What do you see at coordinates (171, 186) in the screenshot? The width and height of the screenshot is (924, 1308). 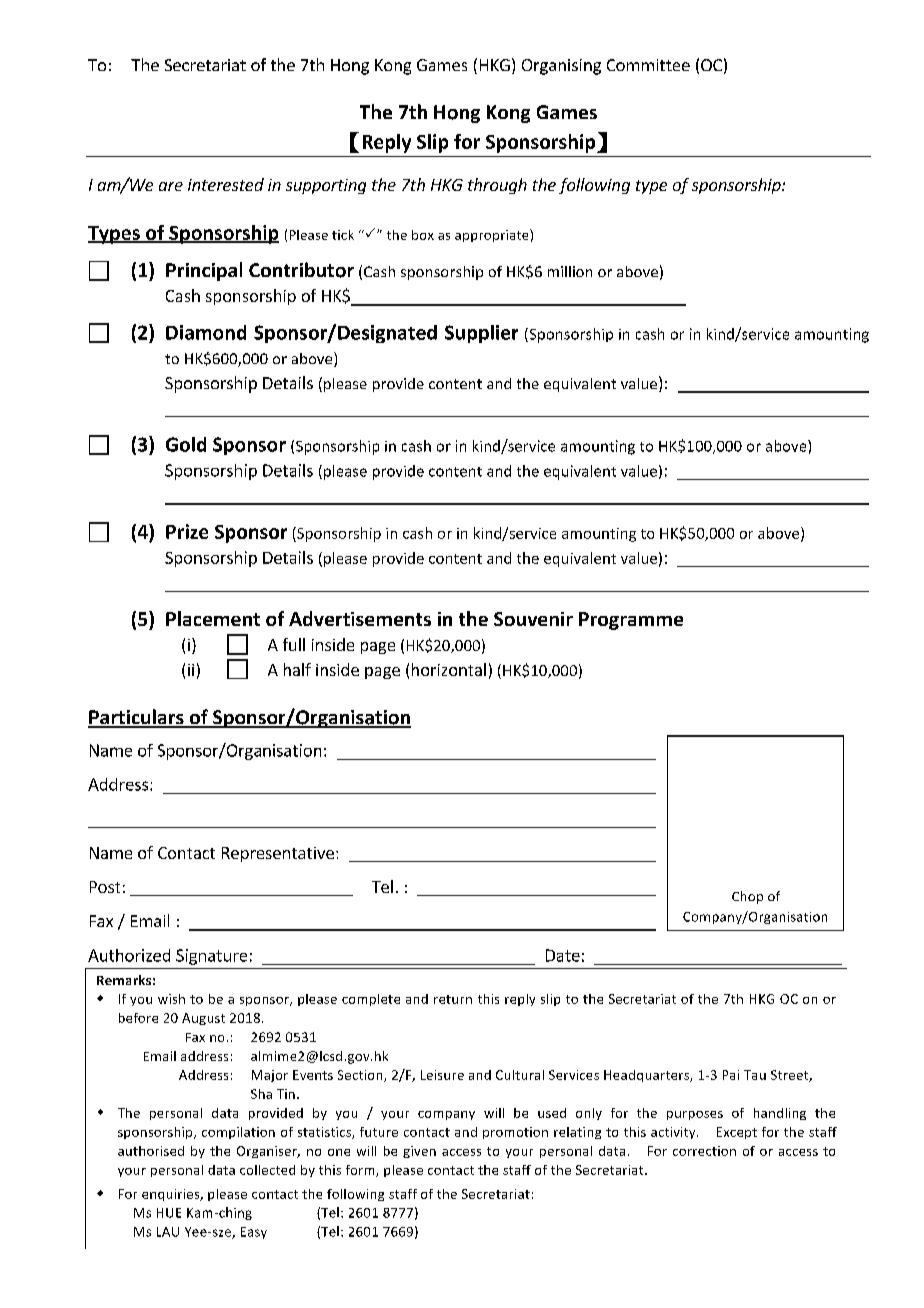 I see `are` at bounding box center [171, 186].
